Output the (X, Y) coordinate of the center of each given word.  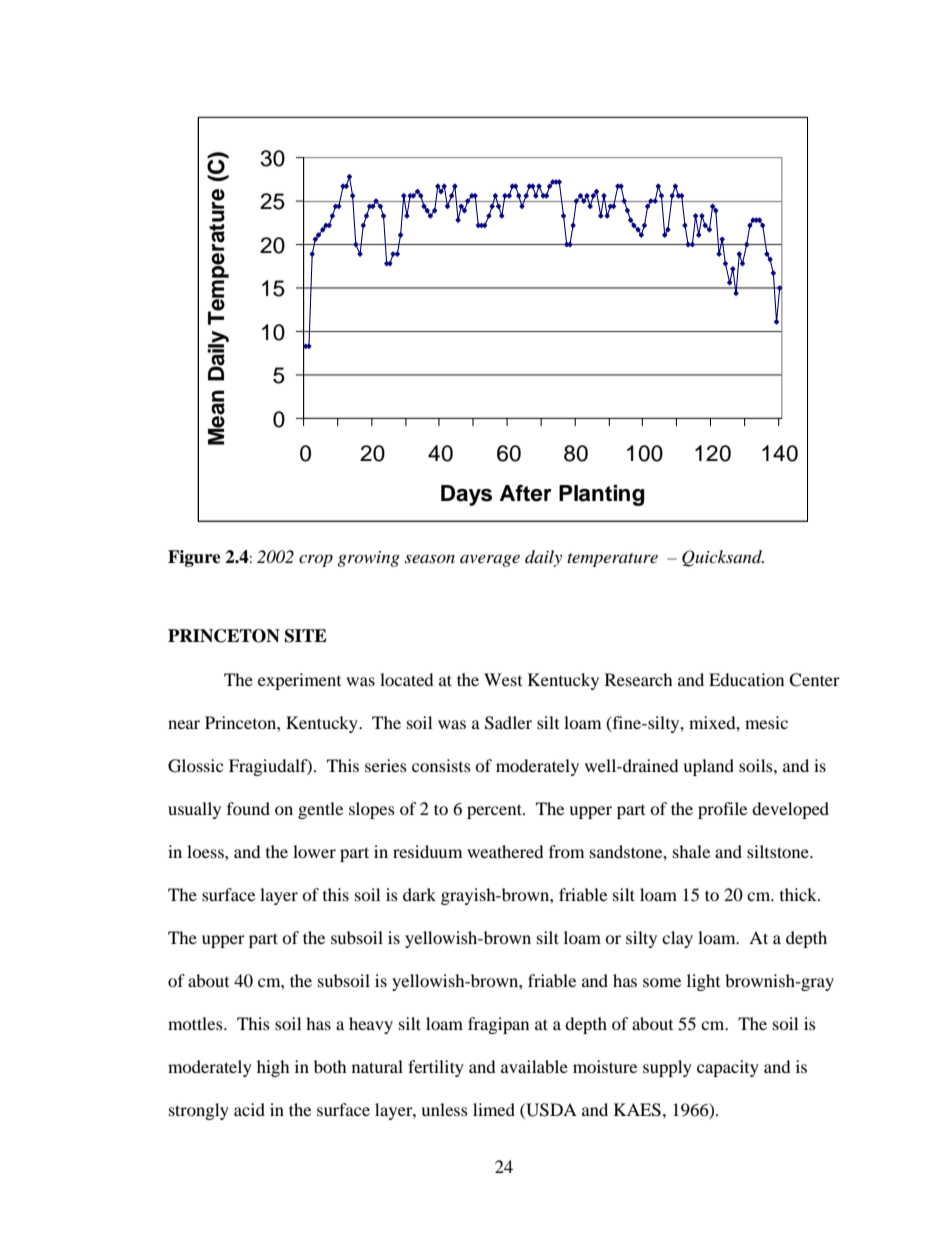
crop (316, 560)
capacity (728, 1068)
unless (444, 1109)
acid (249, 1109)
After (526, 493)
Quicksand (723, 558)
